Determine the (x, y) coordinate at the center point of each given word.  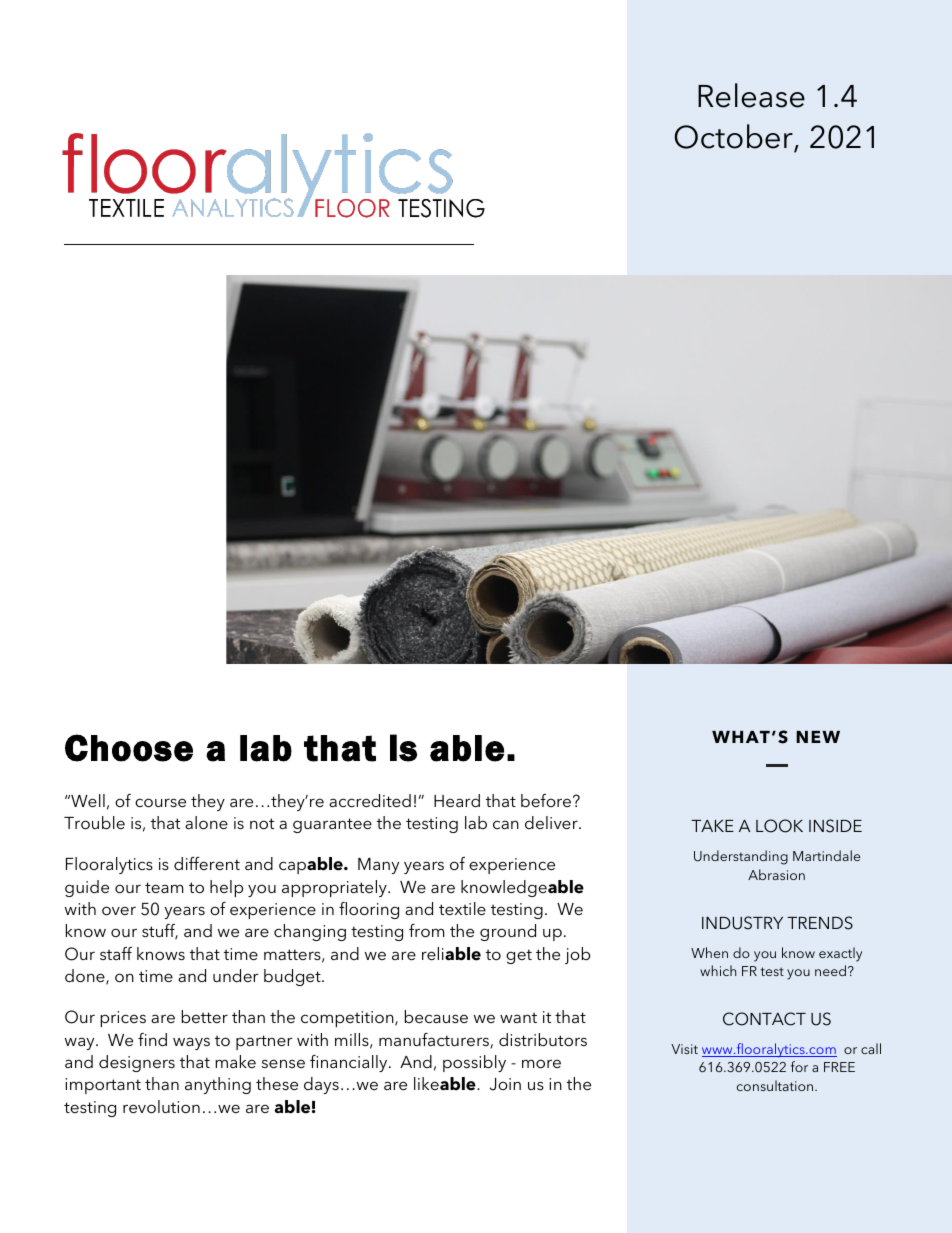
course (160, 802)
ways (191, 1043)
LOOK (779, 826)
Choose (129, 748)
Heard (457, 800)
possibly (474, 1063)
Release (751, 95)
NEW (818, 737)
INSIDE (835, 826)
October (734, 137)
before (547, 800)
